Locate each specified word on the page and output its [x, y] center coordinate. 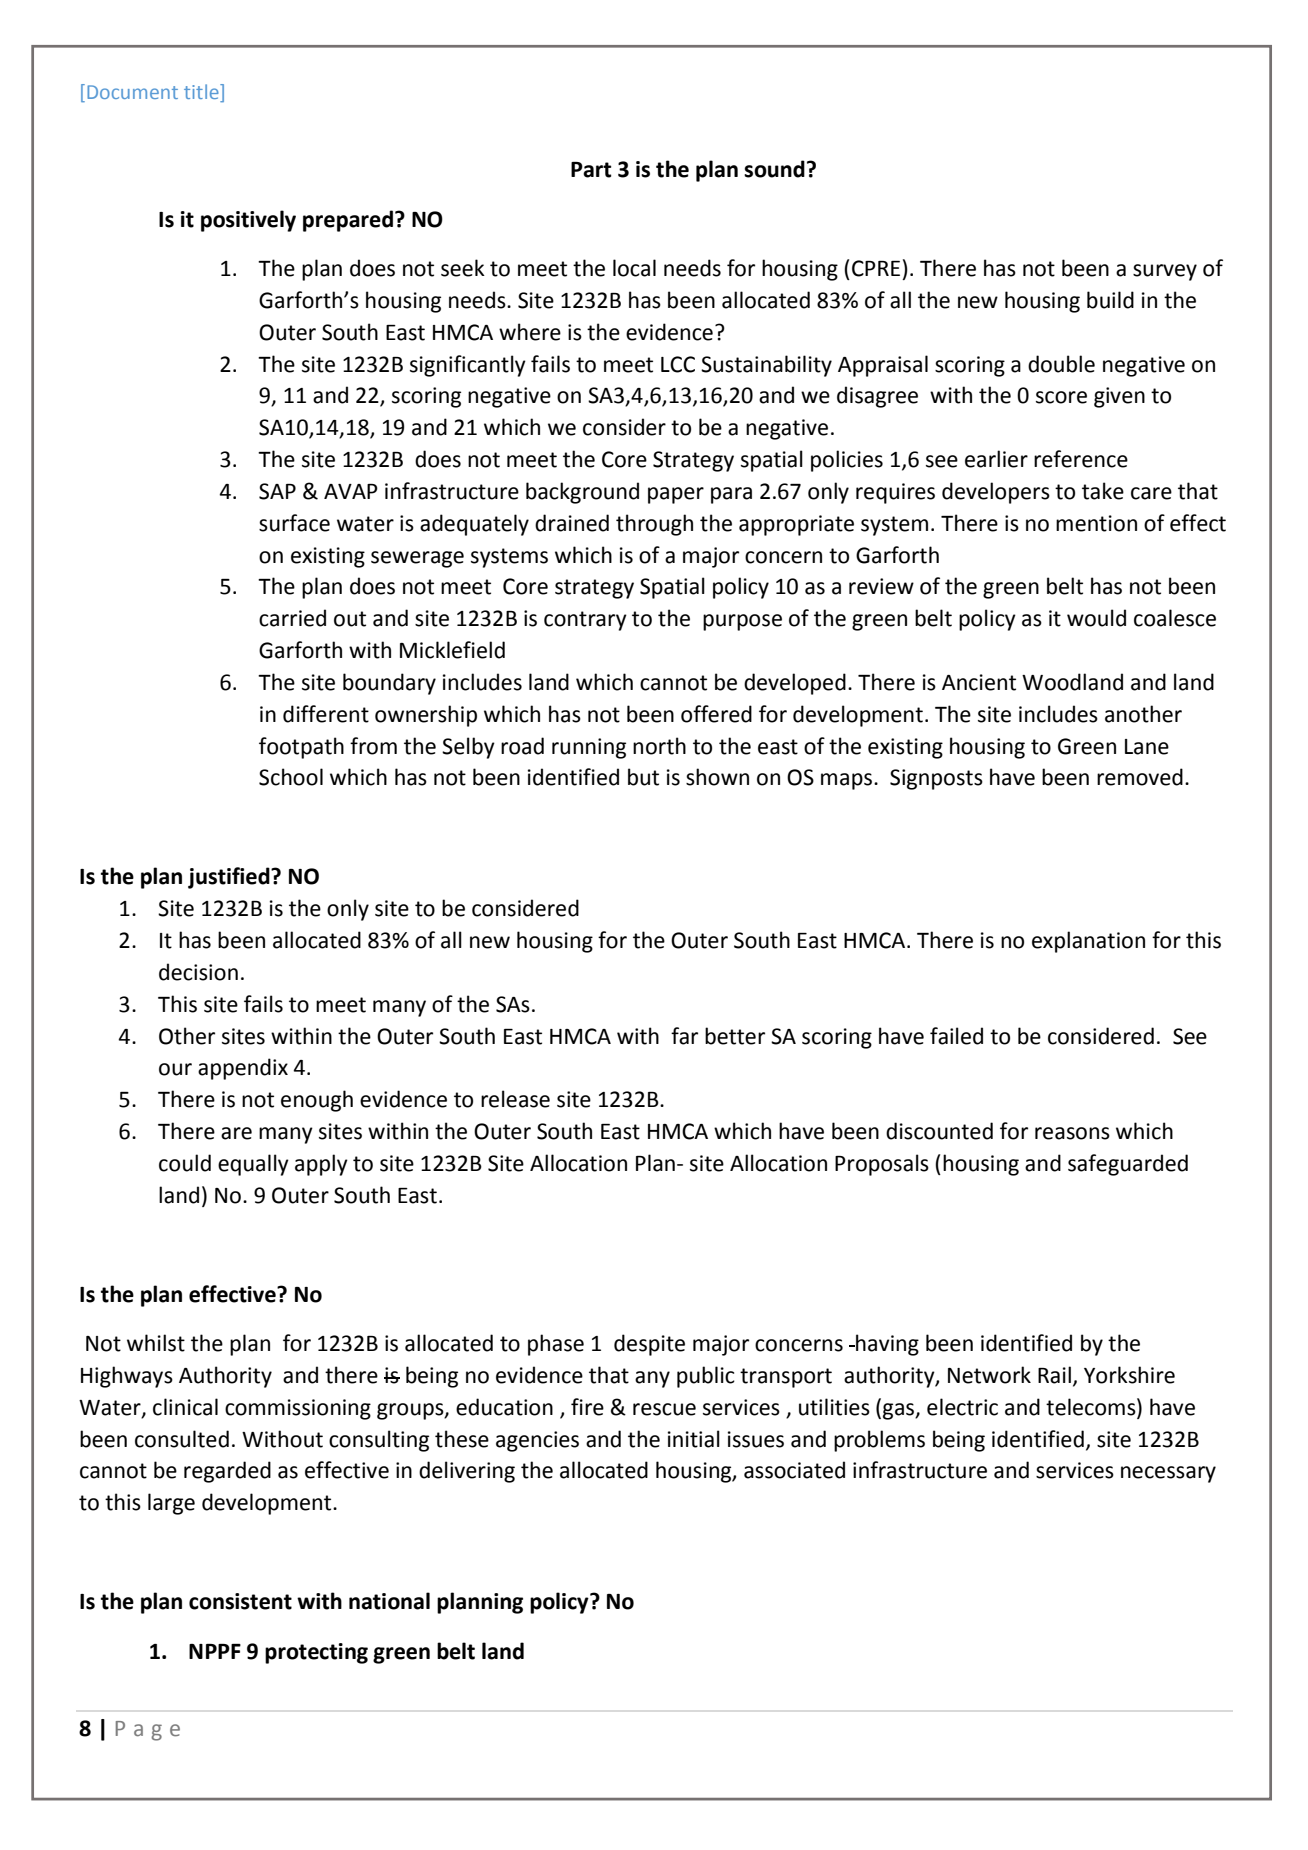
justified [230, 878]
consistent [240, 1601]
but [643, 777]
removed [1140, 777]
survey [1165, 272]
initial [694, 1439]
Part [591, 170]
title [202, 91]
